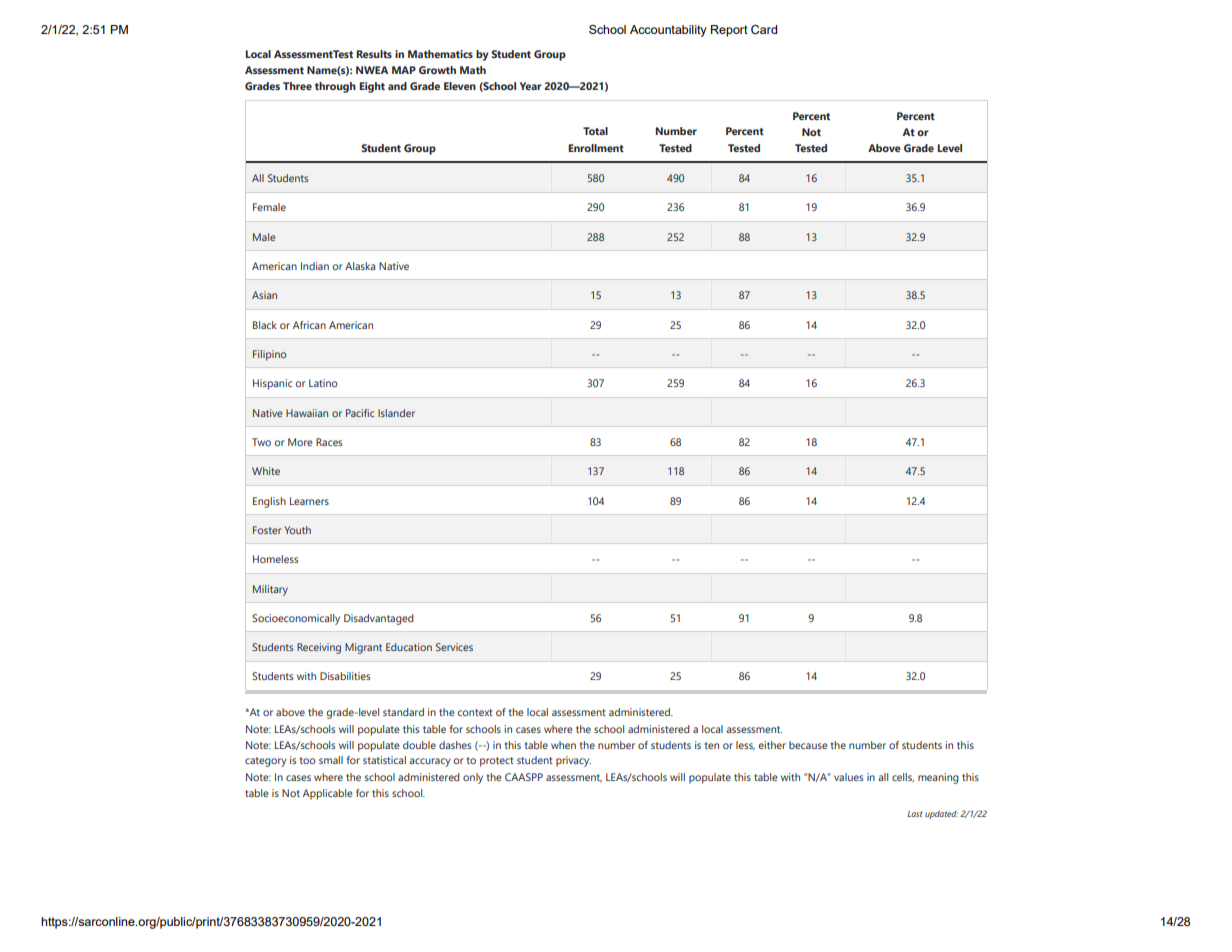 The width and height of the page is (1232, 952). Describe the element at coordinates (329, 442) in the page. I see `Races` at that location.
